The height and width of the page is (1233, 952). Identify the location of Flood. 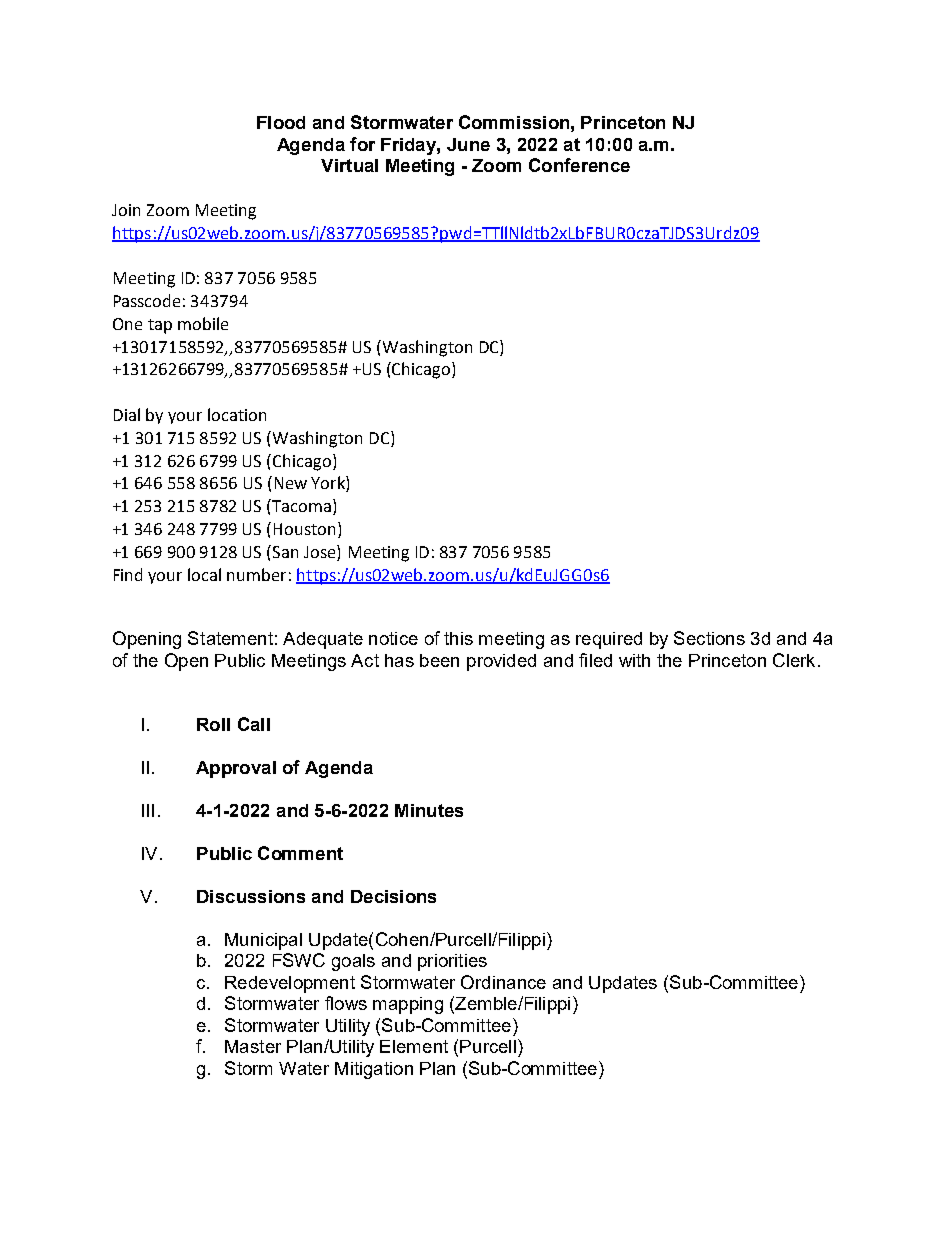
(281, 122).
